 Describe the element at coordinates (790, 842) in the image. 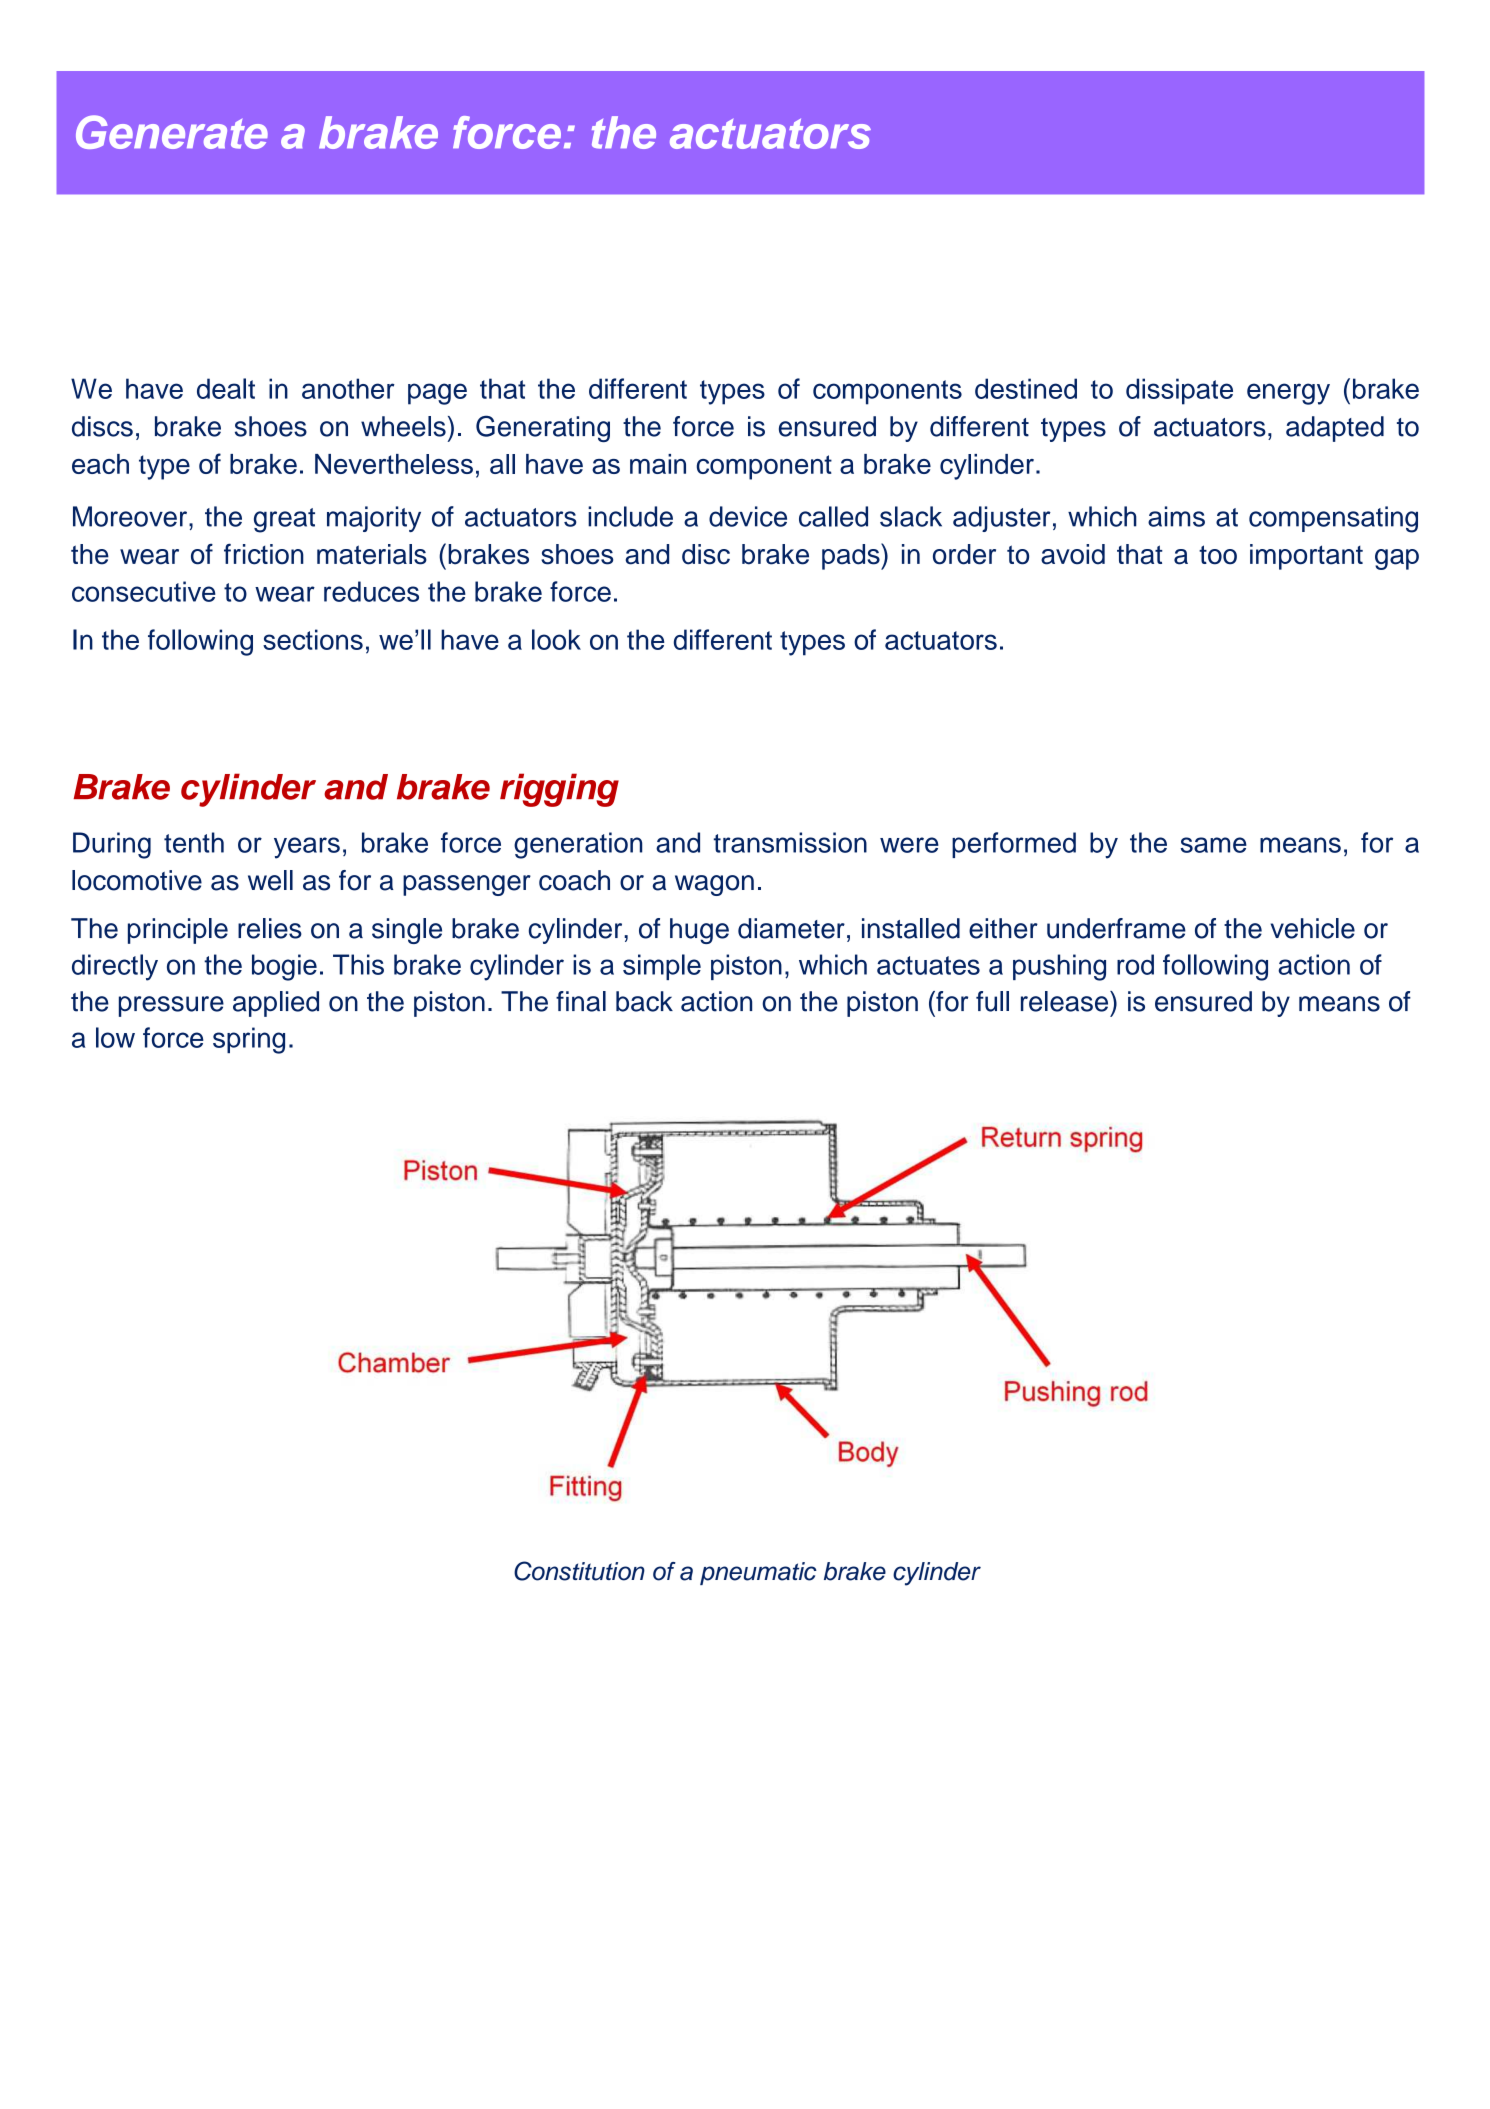

I see `transmission` at that location.
